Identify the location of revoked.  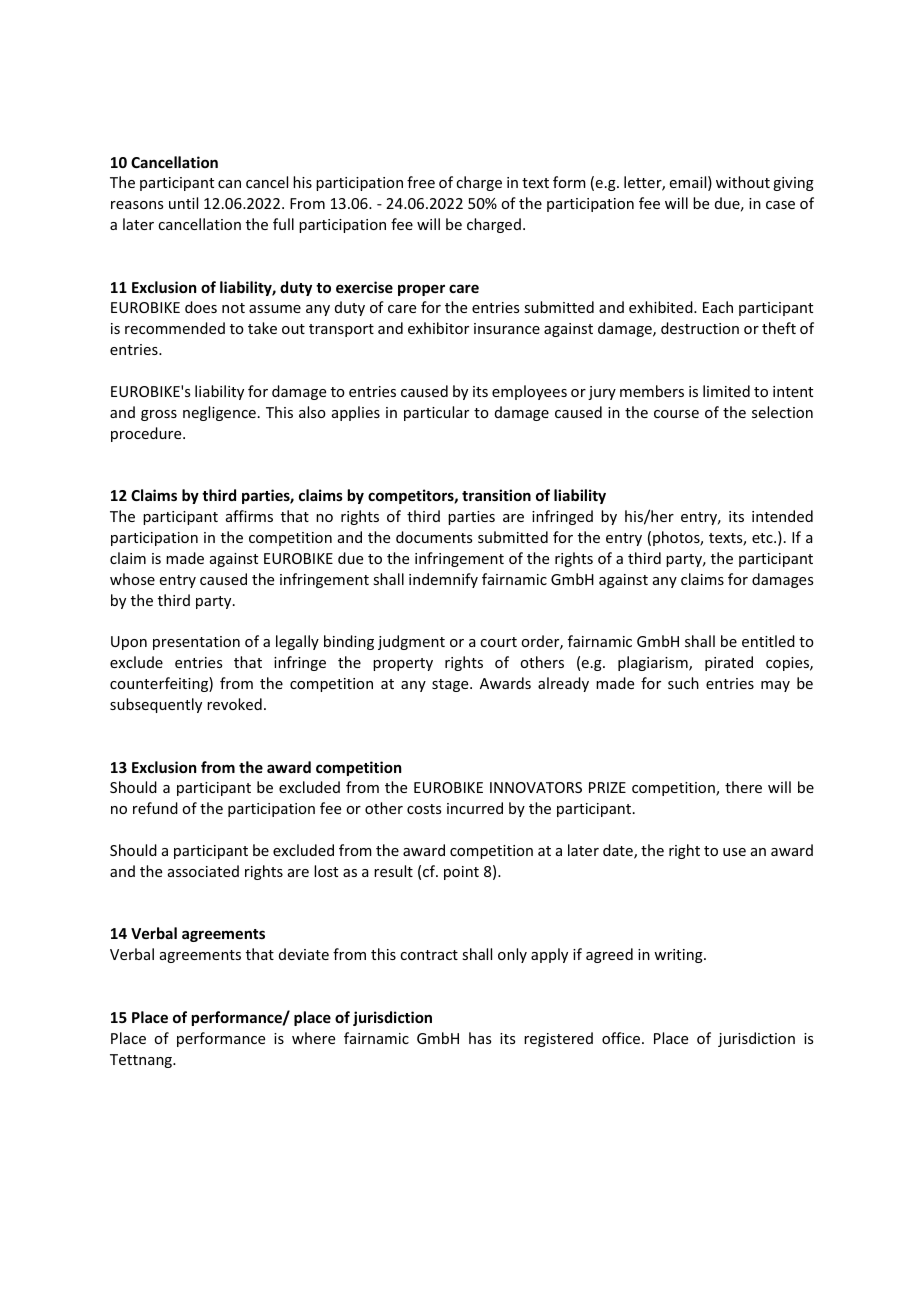
(234, 704).
